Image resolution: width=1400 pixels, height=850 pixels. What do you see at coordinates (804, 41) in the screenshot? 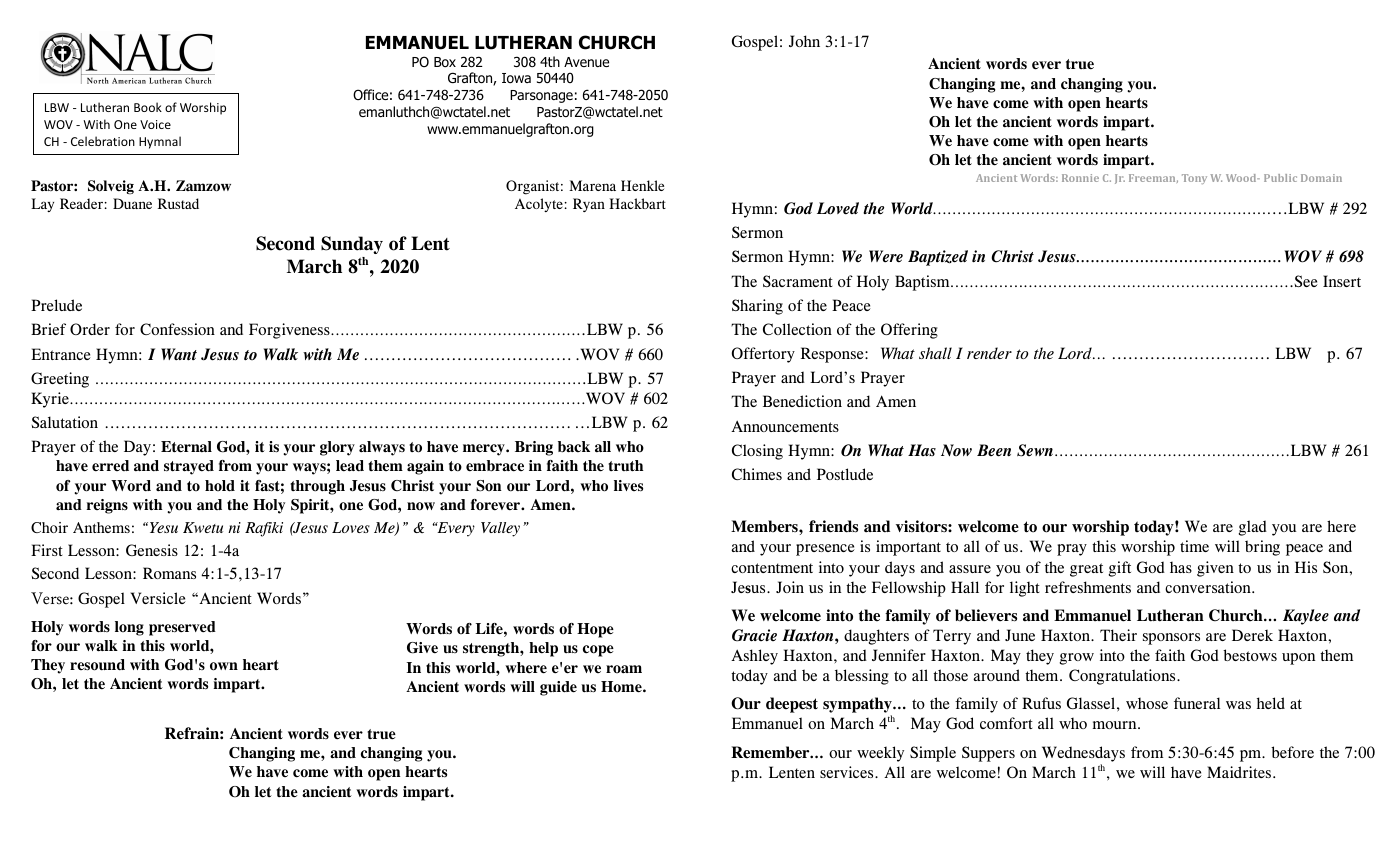
I see `John` at bounding box center [804, 41].
